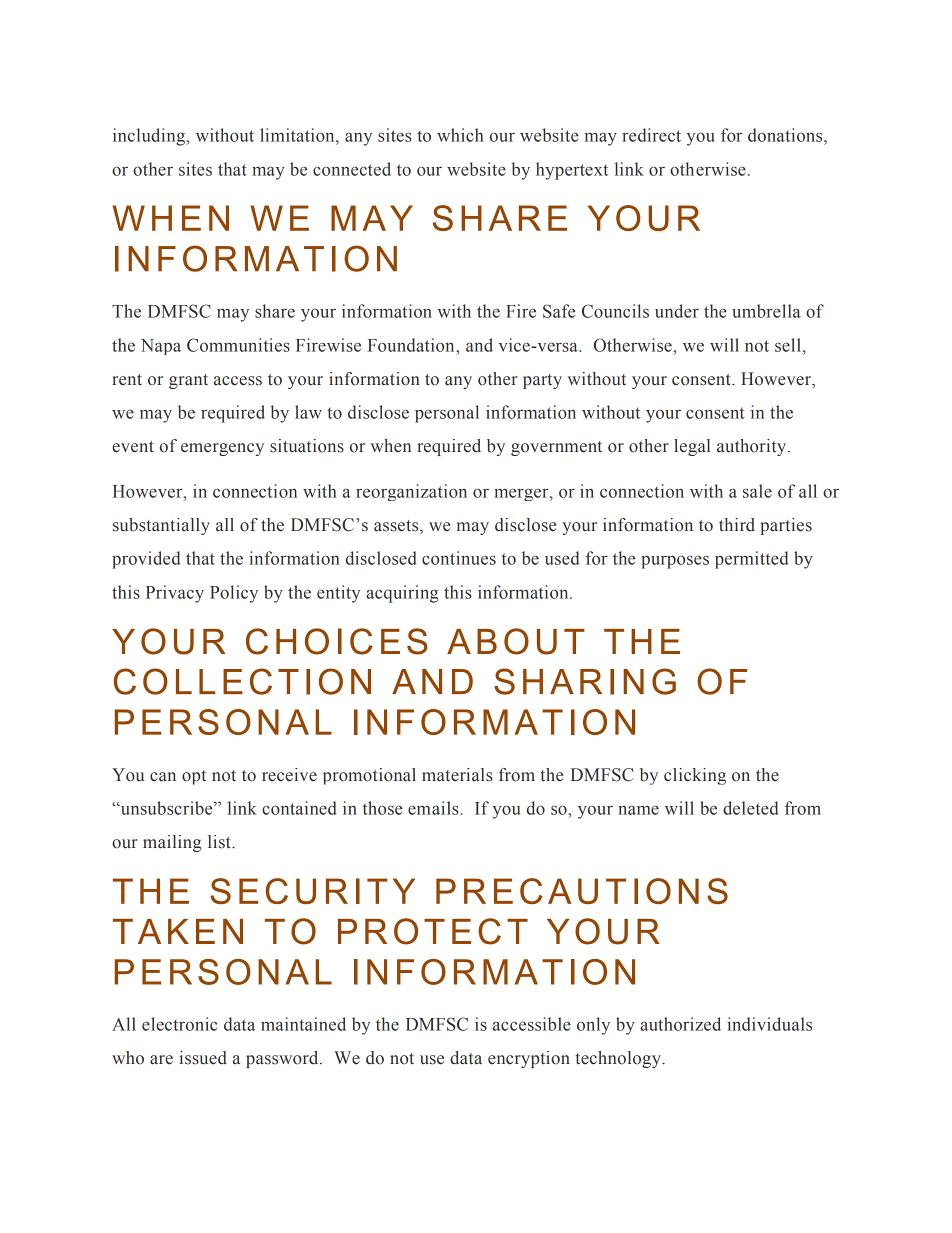  What do you see at coordinates (402, 594) in the screenshot?
I see `acquiring` at bounding box center [402, 594].
